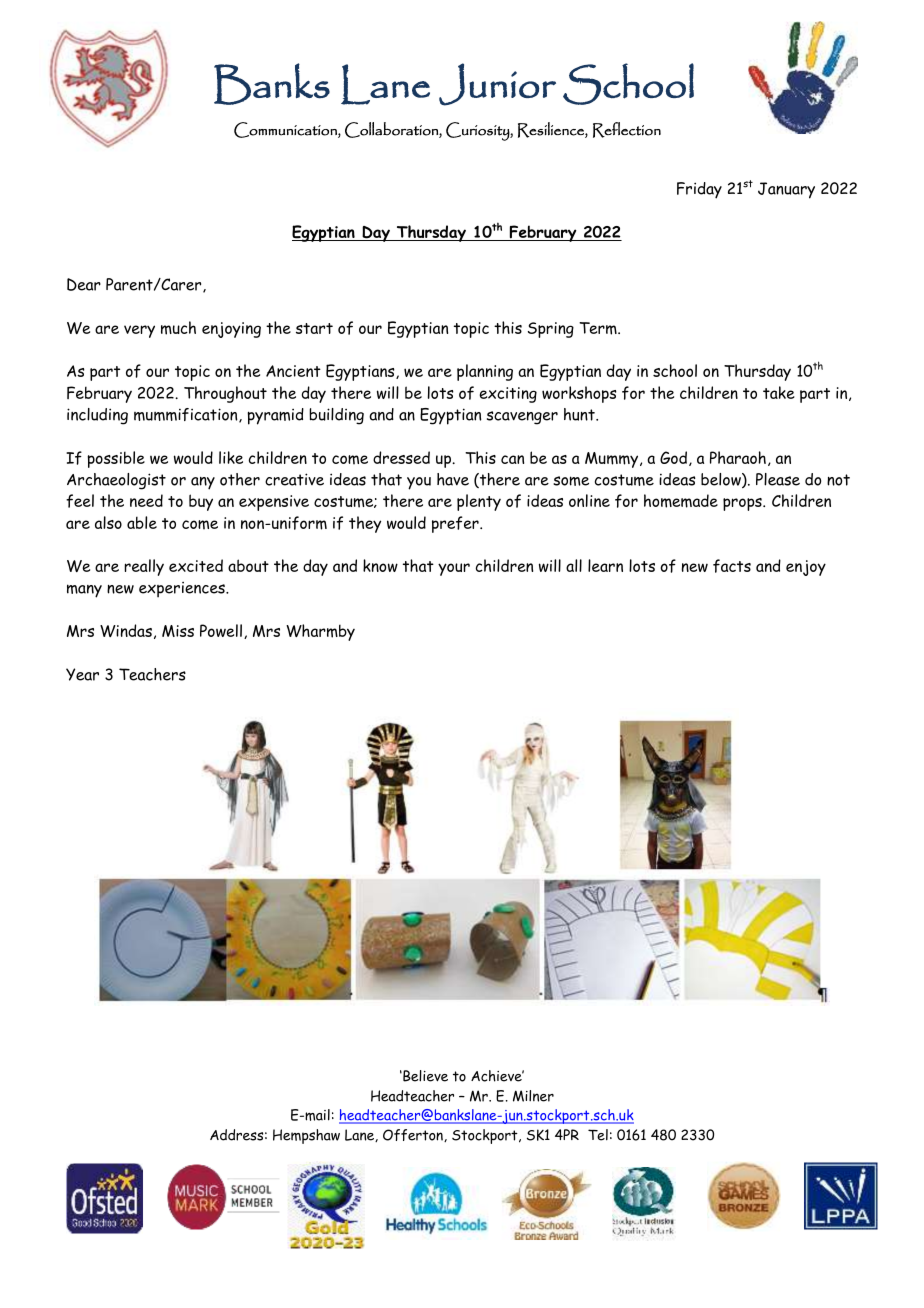 The image size is (924, 1308). Describe the element at coordinates (424, 1076) in the screenshot. I see `Believe` at that location.
